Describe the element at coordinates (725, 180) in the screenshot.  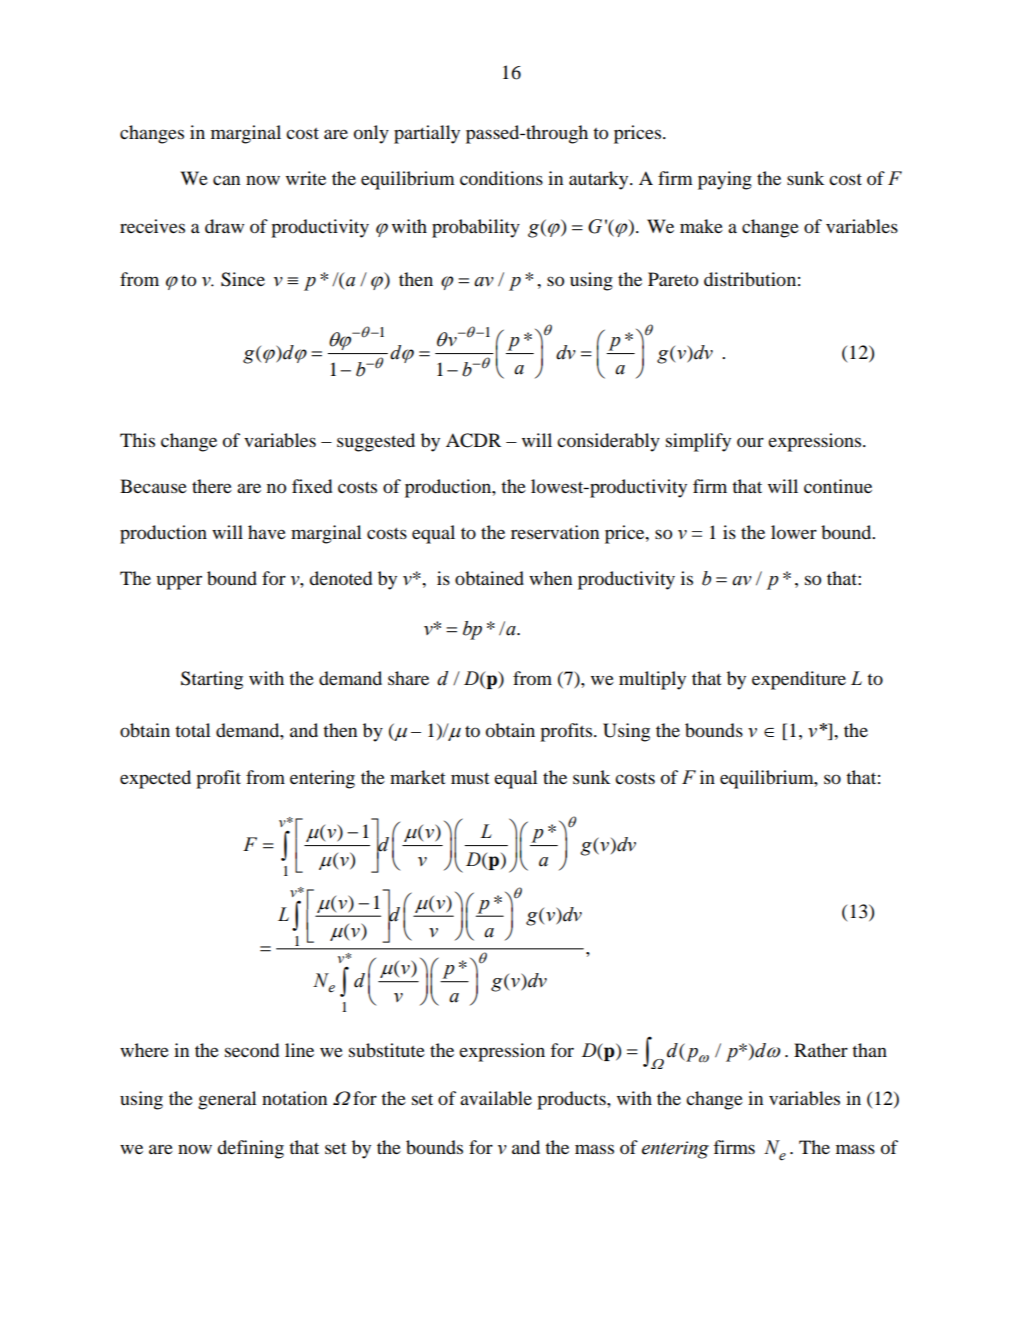
I see `paying` at that location.
